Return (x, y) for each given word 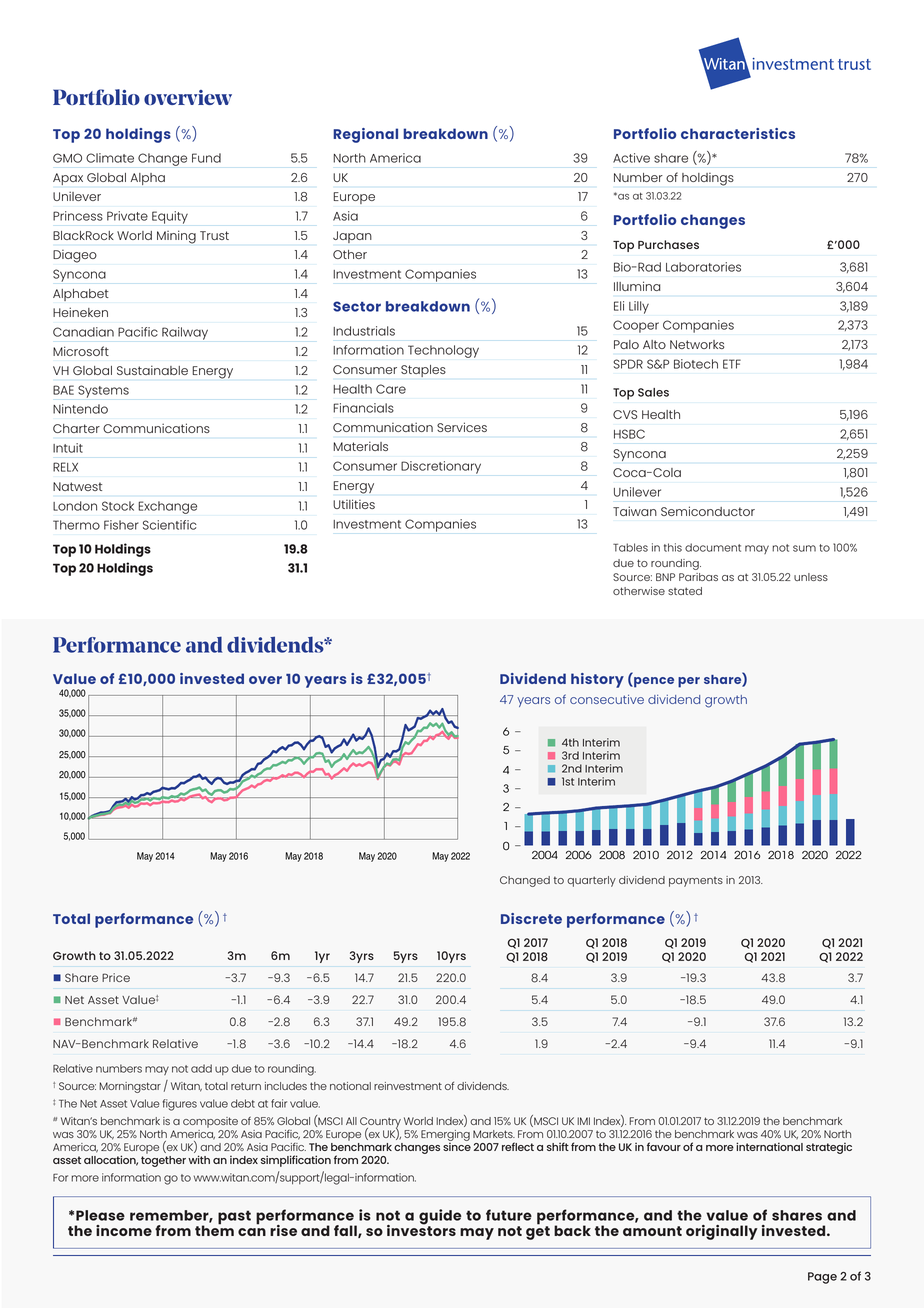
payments (696, 882)
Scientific (170, 525)
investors (421, 1229)
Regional (365, 135)
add (201, 1068)
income (124, 1230)
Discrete (531, 918)
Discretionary (441, 467)
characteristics (738, 133)
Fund (206, 158)
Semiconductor (708, 511)
